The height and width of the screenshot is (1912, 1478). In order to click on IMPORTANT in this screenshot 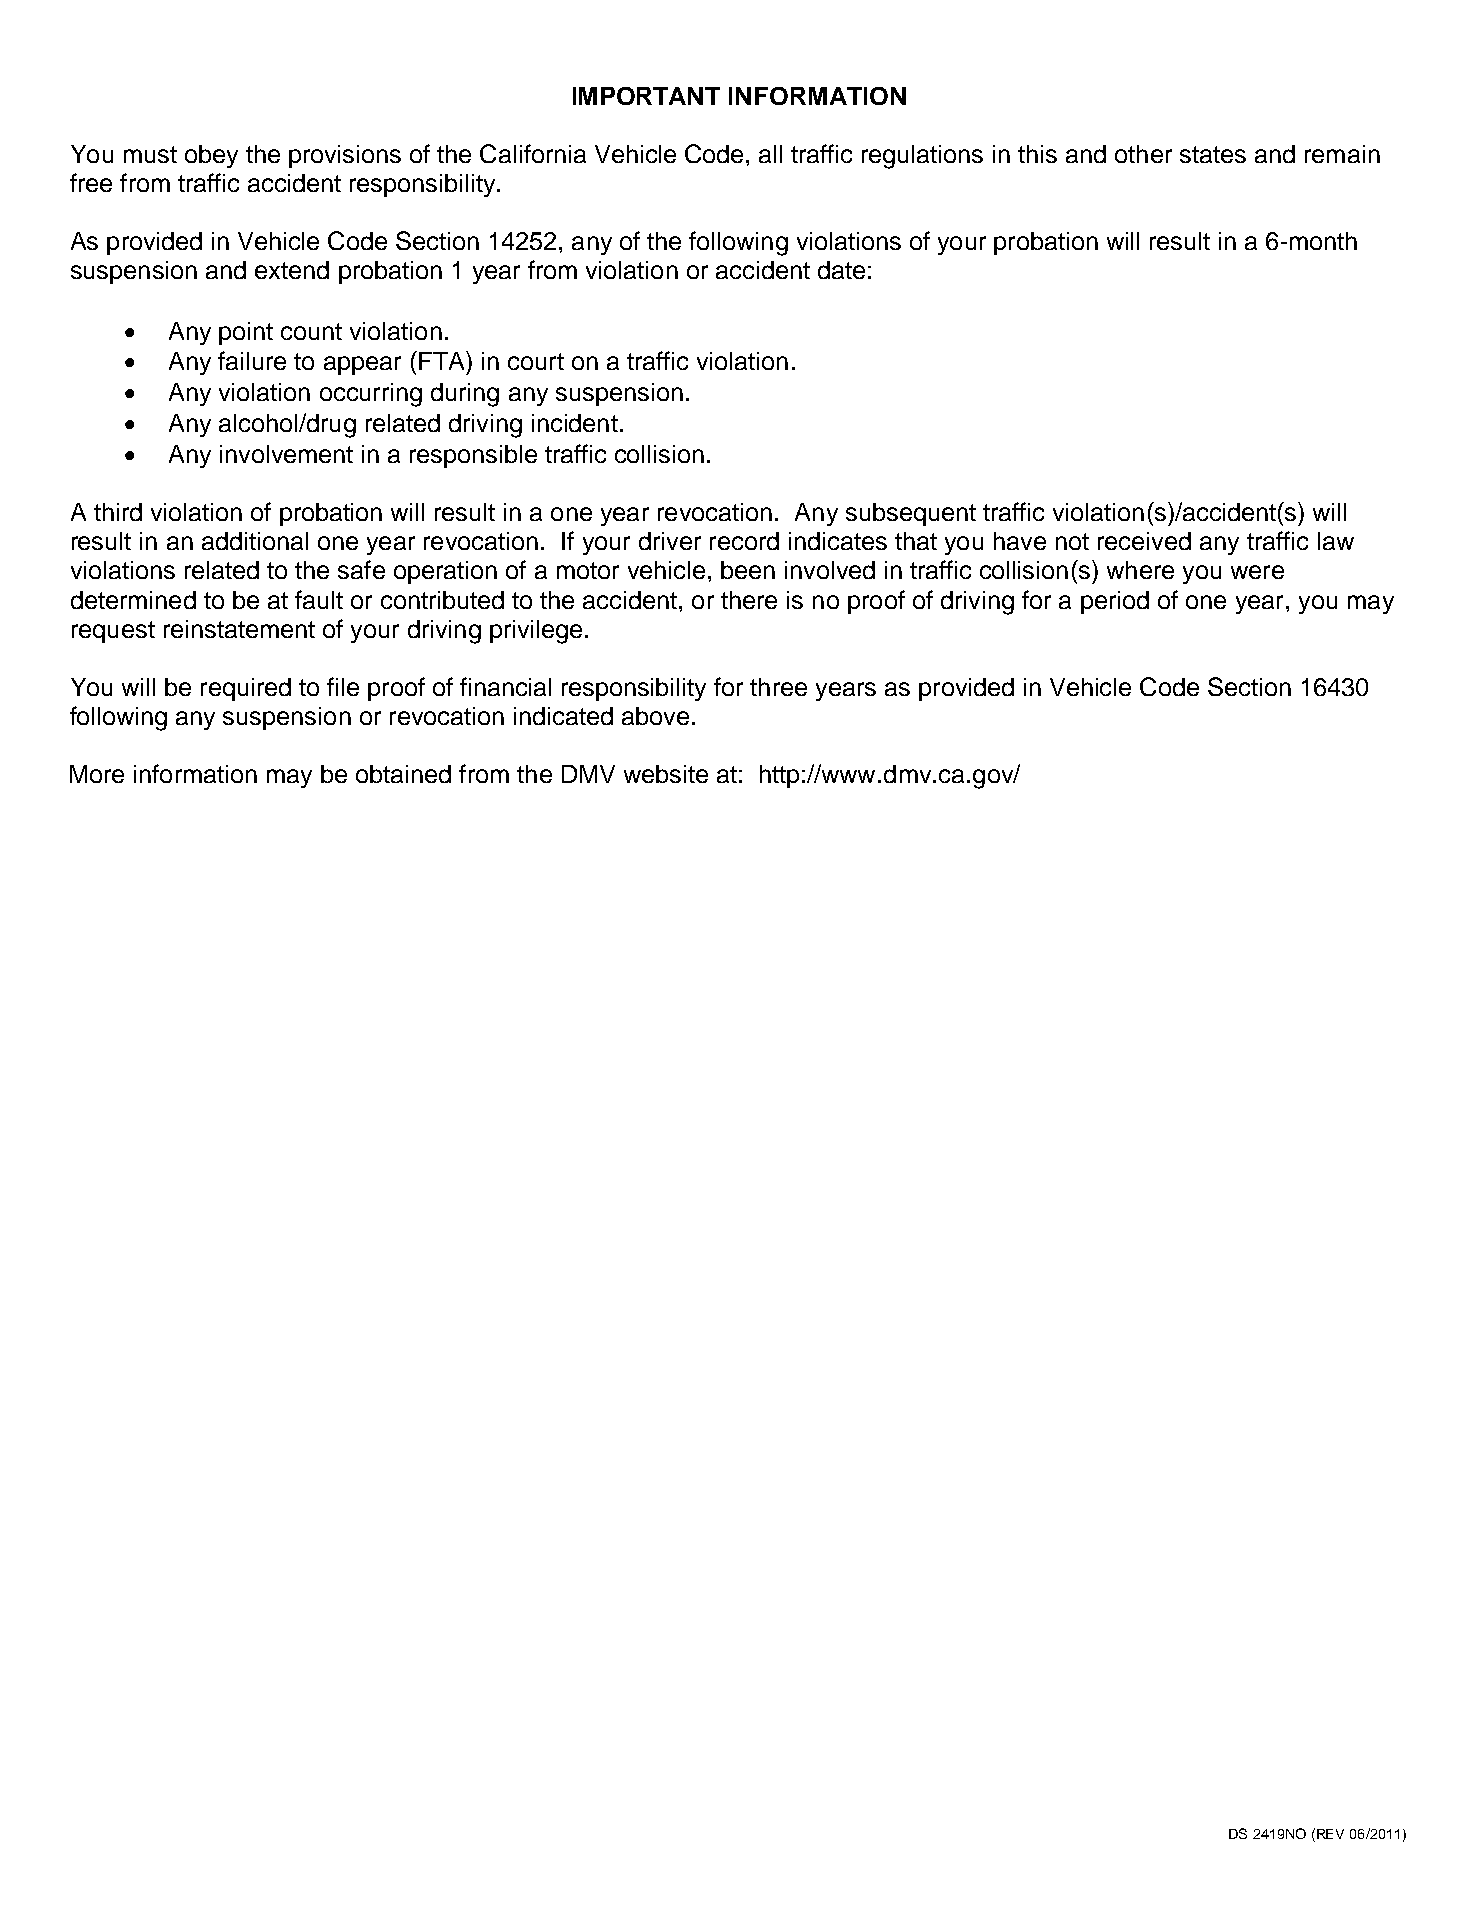, I will do `click(646, 96)`.
